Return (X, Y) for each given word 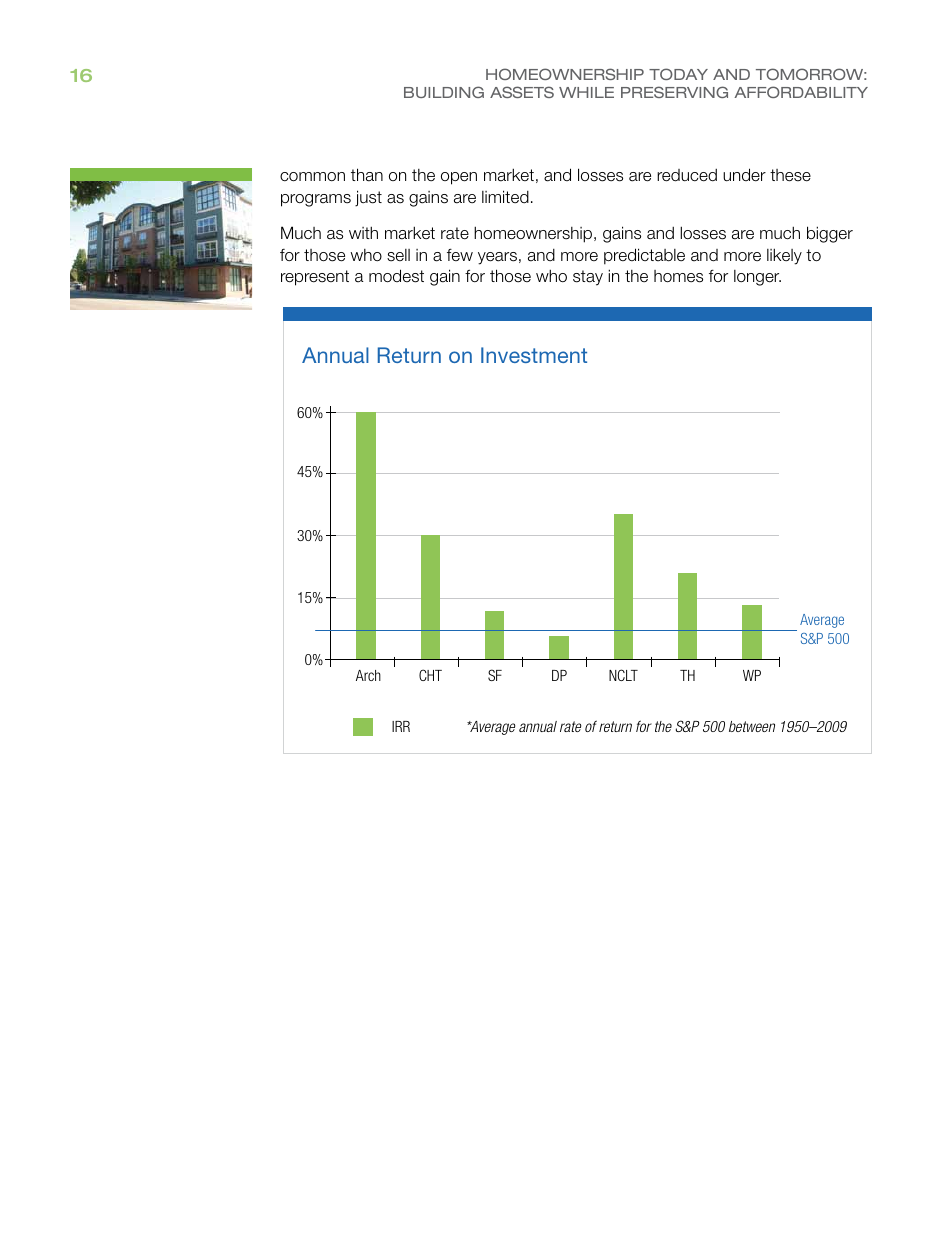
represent (315, 278)
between (752, 726)
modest (396, 276)
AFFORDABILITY (801, 92)
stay (588, 278)
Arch (368, 675)
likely (784, 256)
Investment (534, 355)
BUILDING (444, 92)
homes (678, 276)
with (363, 232)
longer (757, 278)
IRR (401, 726)
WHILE (586, 92)
